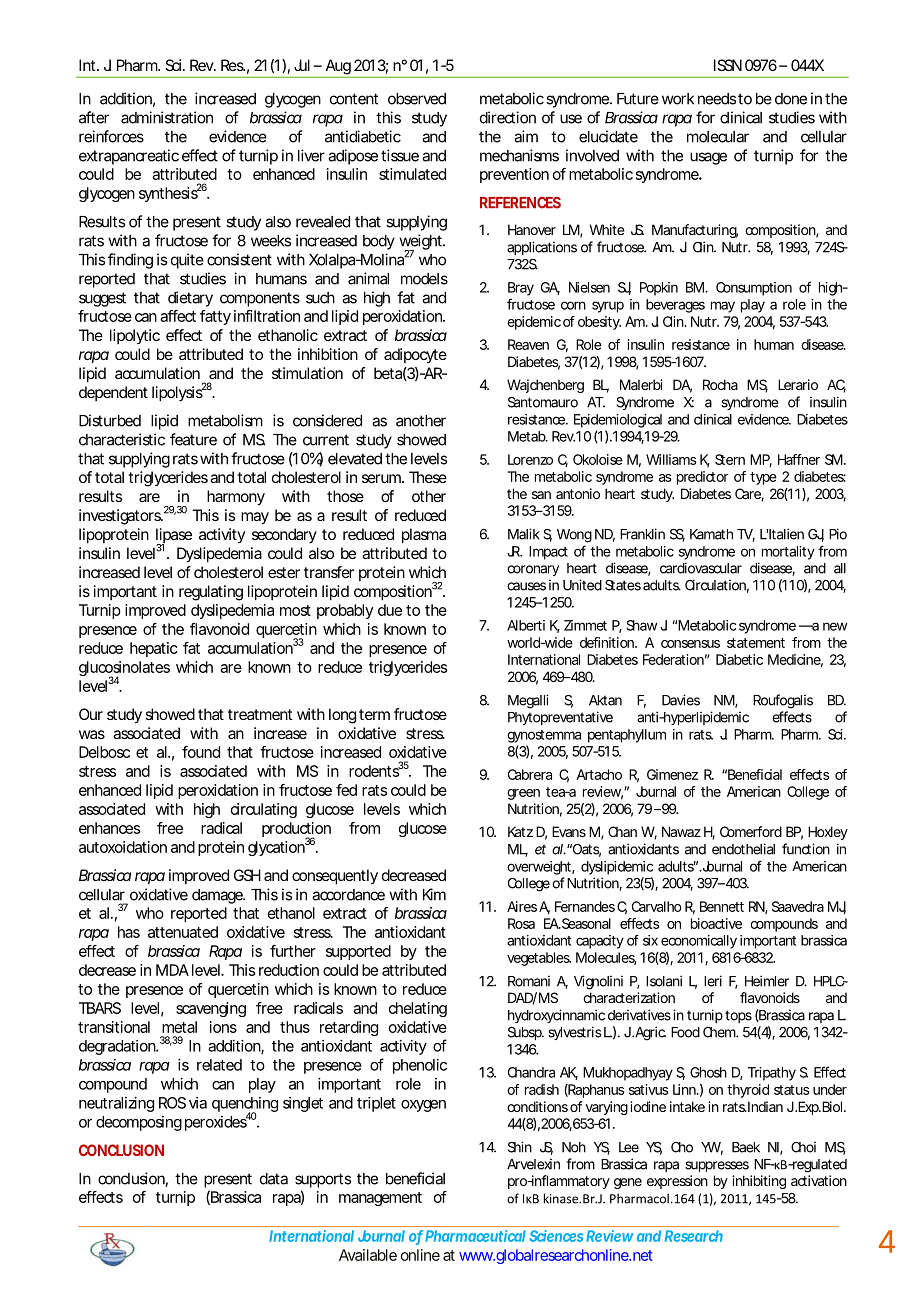 The width and height of the screenshot is (924, 1308). What do you see at coordinates (218, 896) in the screenshot?
I see `damage` at bounding box center [218, 896].
